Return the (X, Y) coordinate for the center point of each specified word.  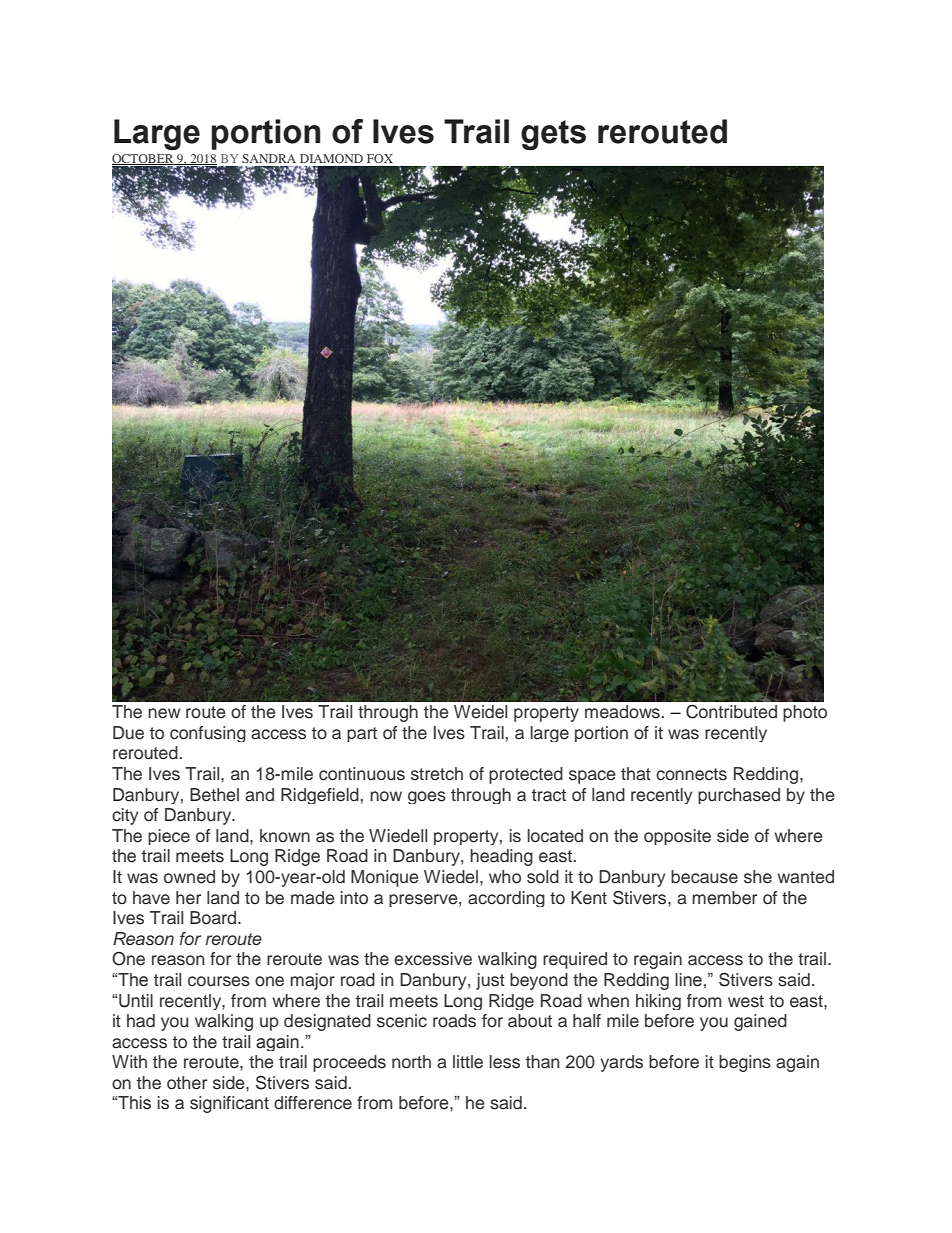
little (468, 1062)
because (704, 877)
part (362, 734)
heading (501, 857)
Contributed (731, 712)
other (187, 1083)
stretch (437, 774)
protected (526, 775)
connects (691, 774)
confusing (208, 734)
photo (805, 713)
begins (745, 1063)
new (164, 713)
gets (553, 135)
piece (169, 837)
